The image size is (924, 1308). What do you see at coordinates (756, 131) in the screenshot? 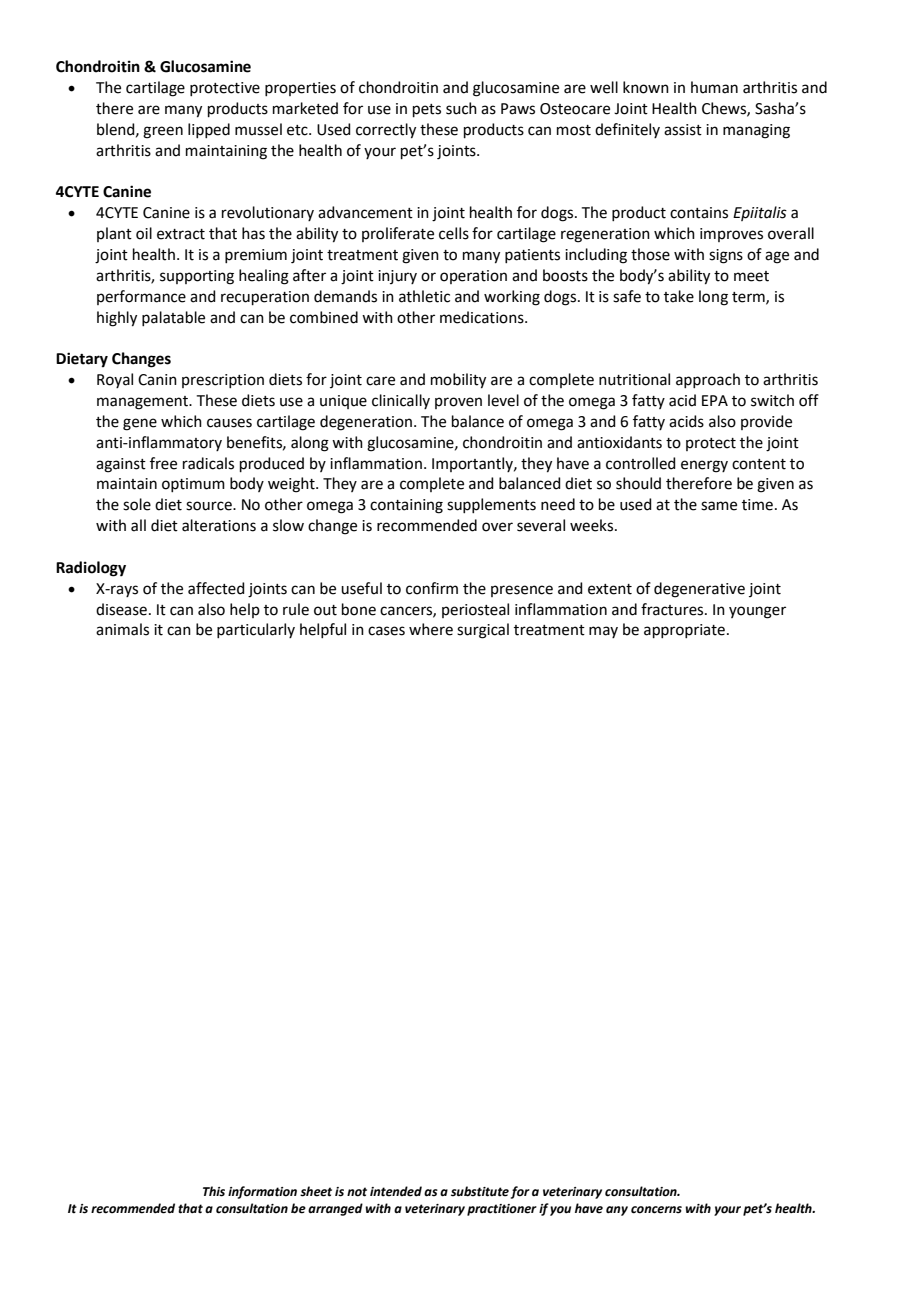
I see `managing` at bounding box center [756, 131].
